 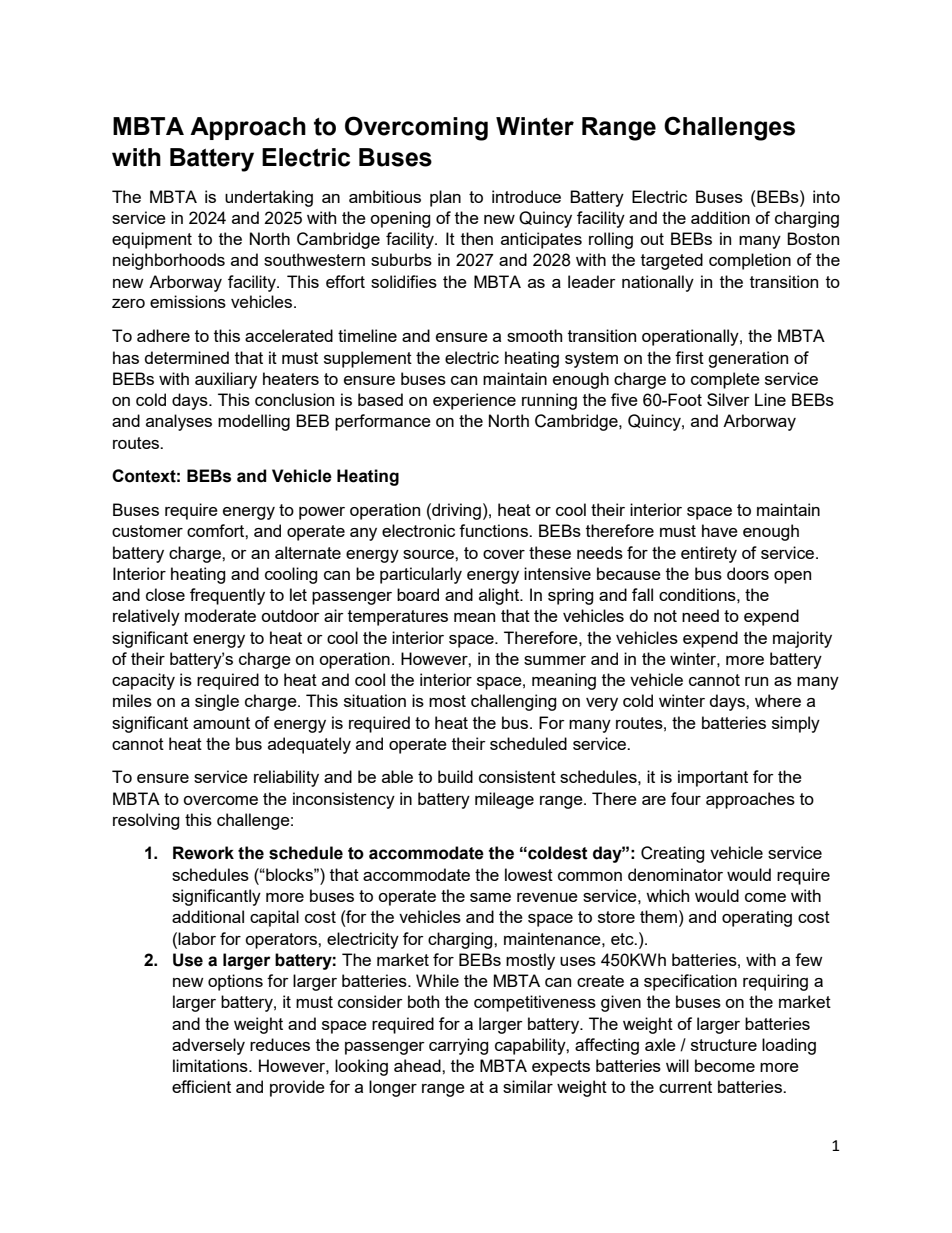 What do you see at coordinates (269, 198) in the screenshot?
I see `undertaking` at bounding box center [269, 198].
